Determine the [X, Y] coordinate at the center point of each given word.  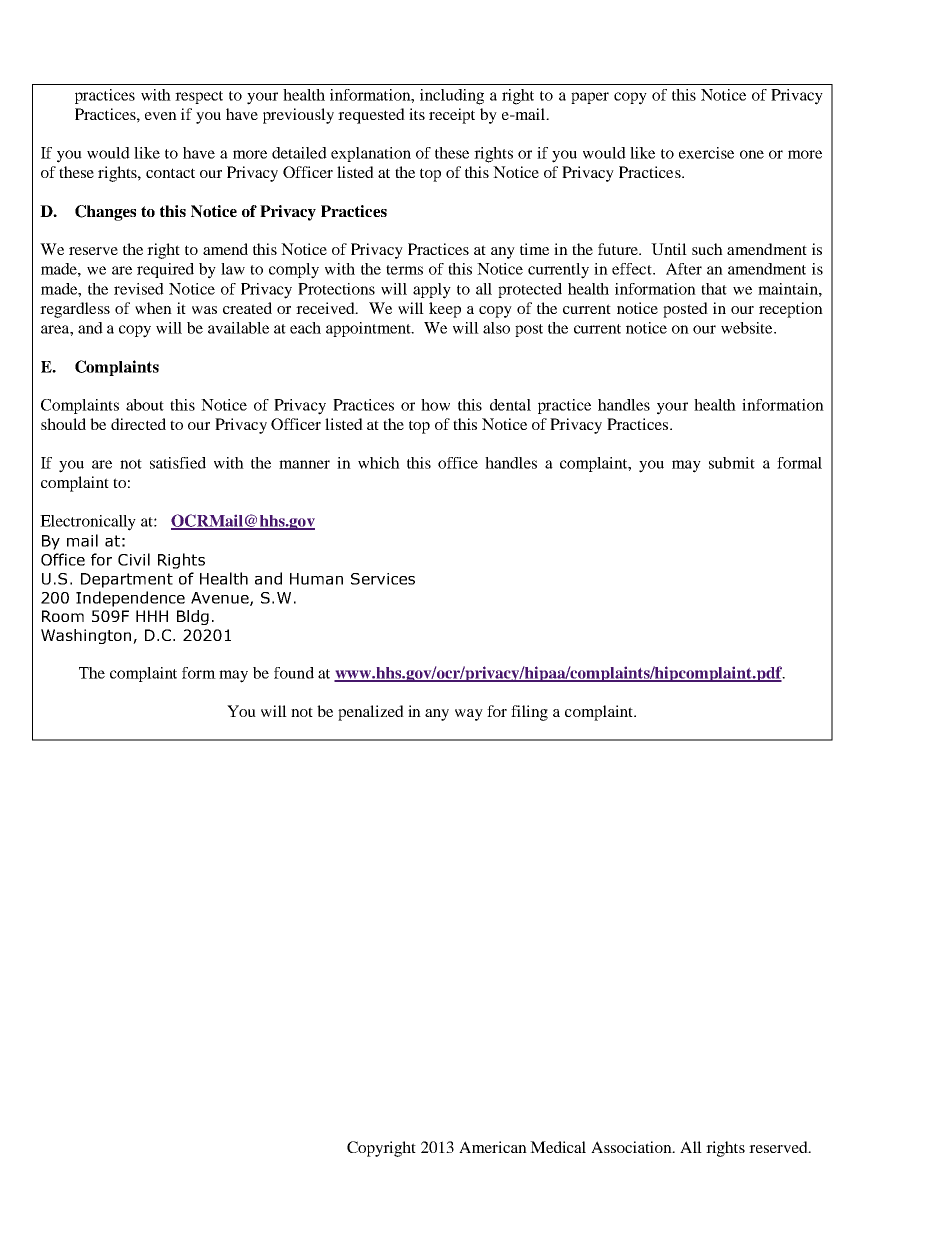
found [294, 673]
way [469, 715]
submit [732, 463]
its [417, 114]
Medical [558, 1147]
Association [632, 1147]
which [379, 463]
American [493, 1147]
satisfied [178, 463]
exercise [706, 153]
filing [529, 713]
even [161, 116]
